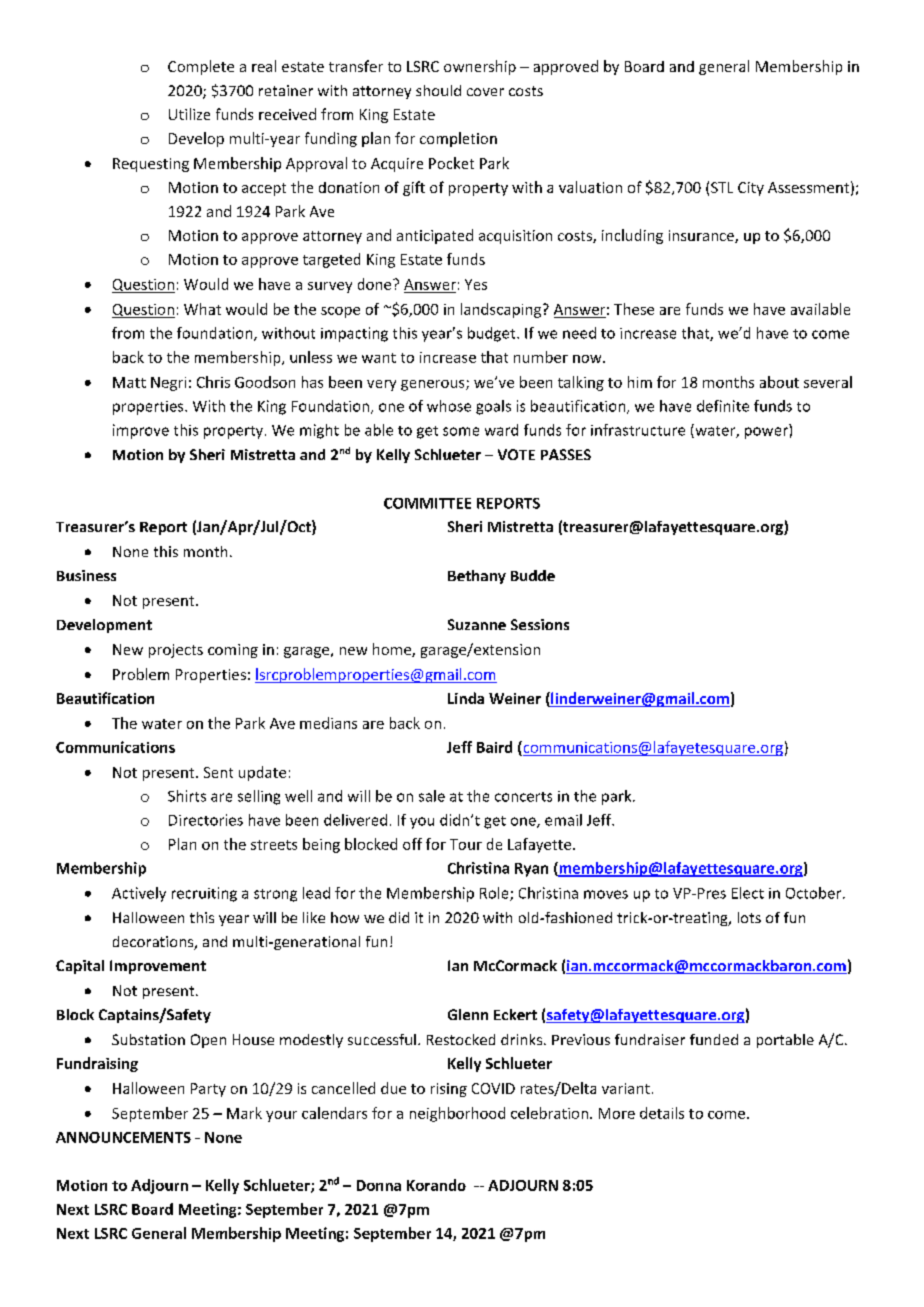 This image has width=924, height=1307. What do you see at coordinates (477, 624) in the image?
I see `Suzanne` at bounding box center [477, 624].
